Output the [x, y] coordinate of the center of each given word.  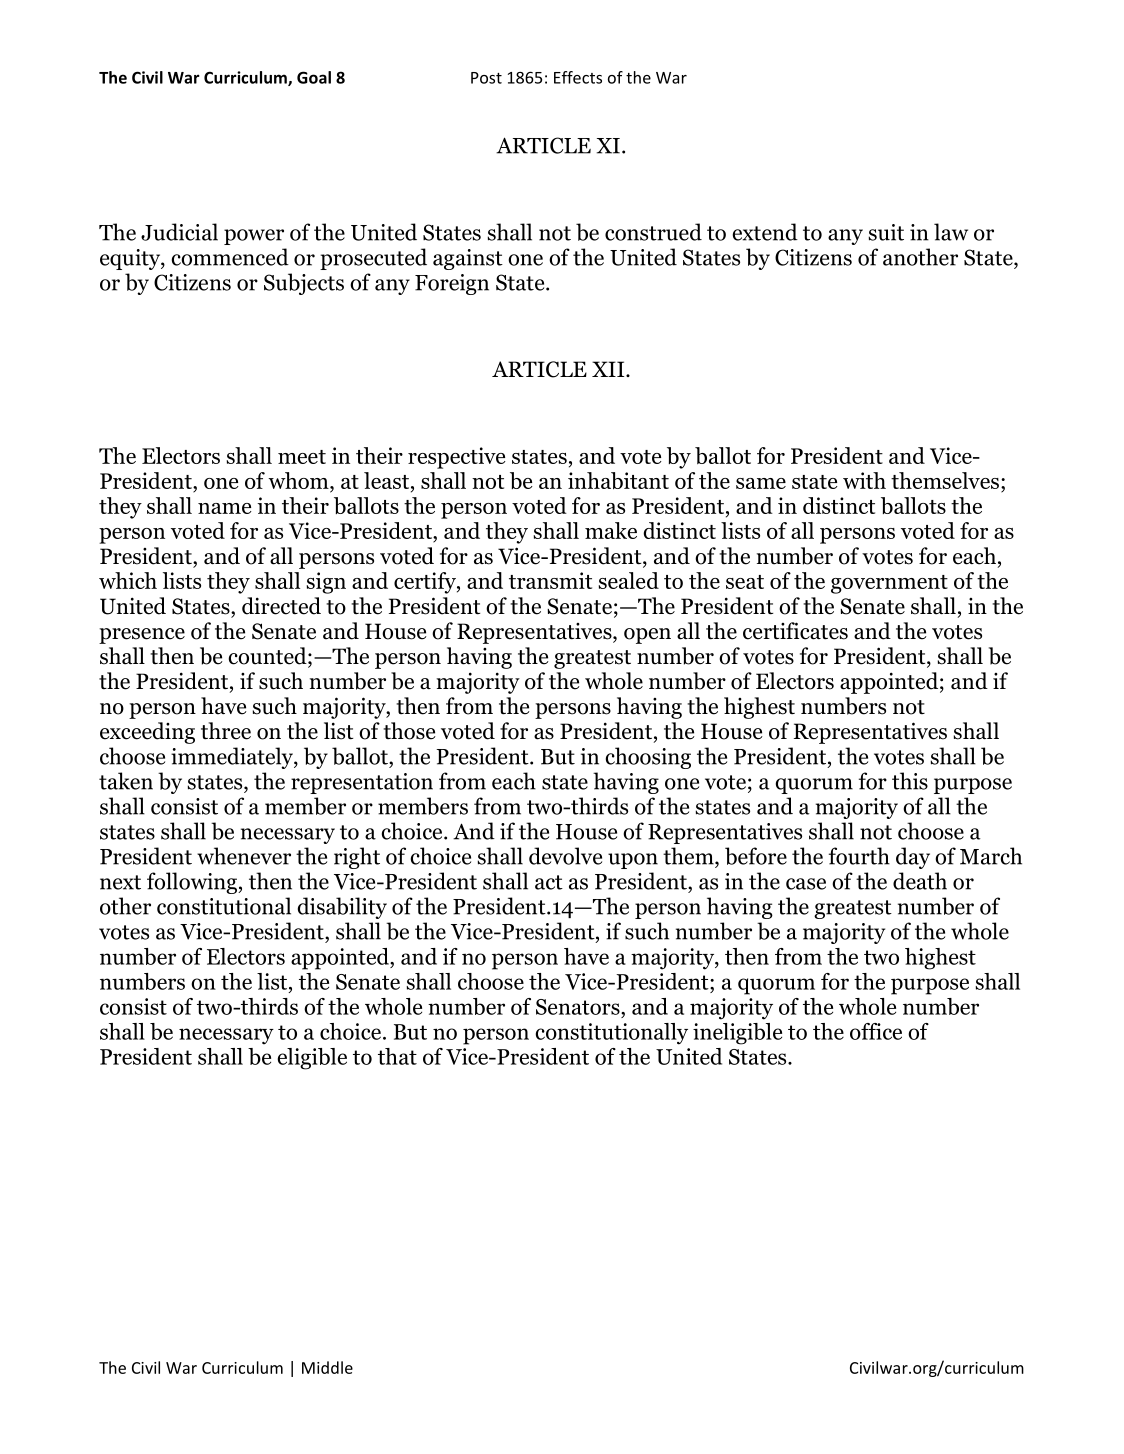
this [910, 781]
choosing [648, 758]
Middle [327, 1367]
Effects [578, 77]
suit [886, 232]
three [226, 731]
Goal [314, 77]
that [397, 1056]
